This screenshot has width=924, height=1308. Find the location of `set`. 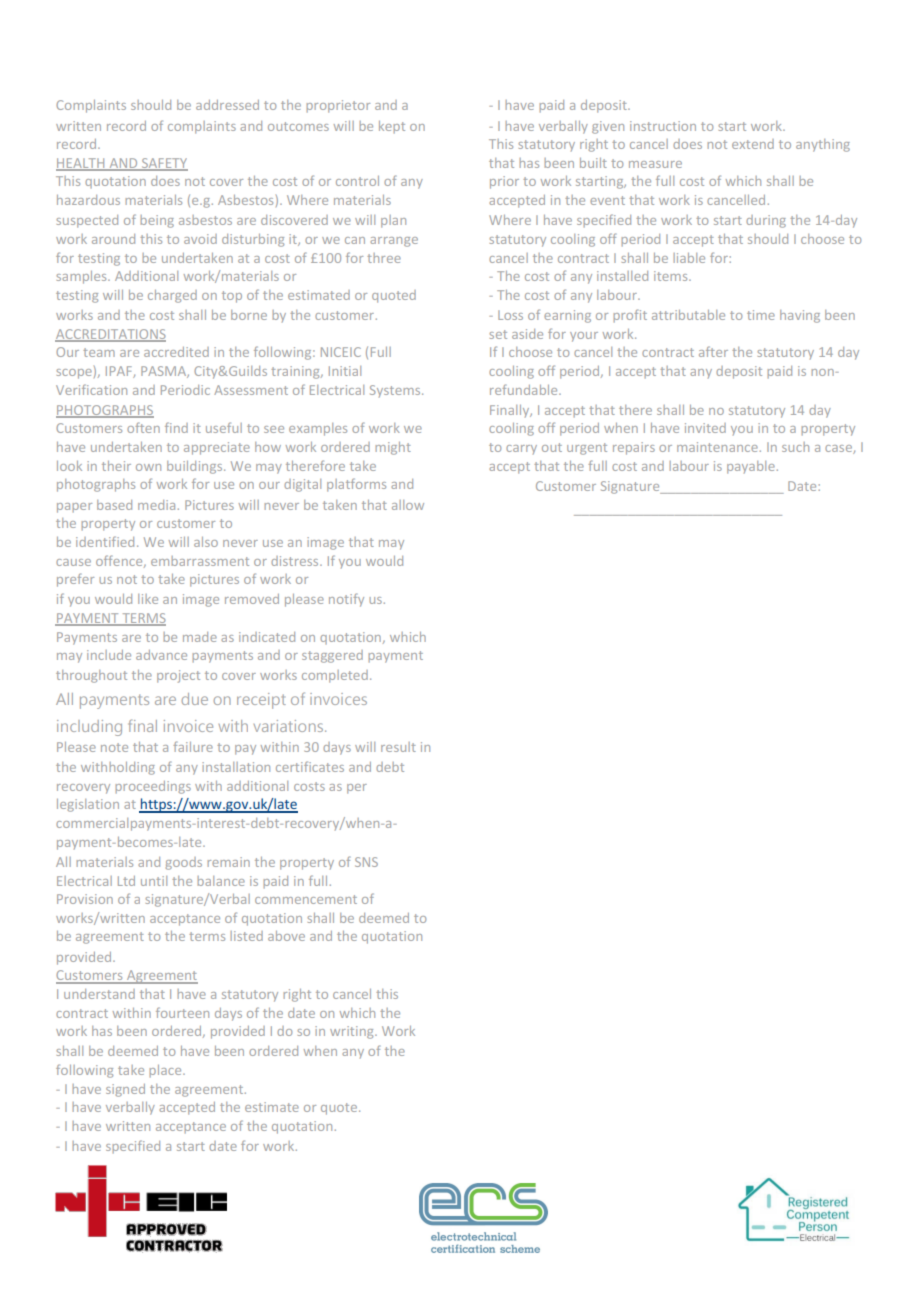

set is located at coordinates (498, 334).
